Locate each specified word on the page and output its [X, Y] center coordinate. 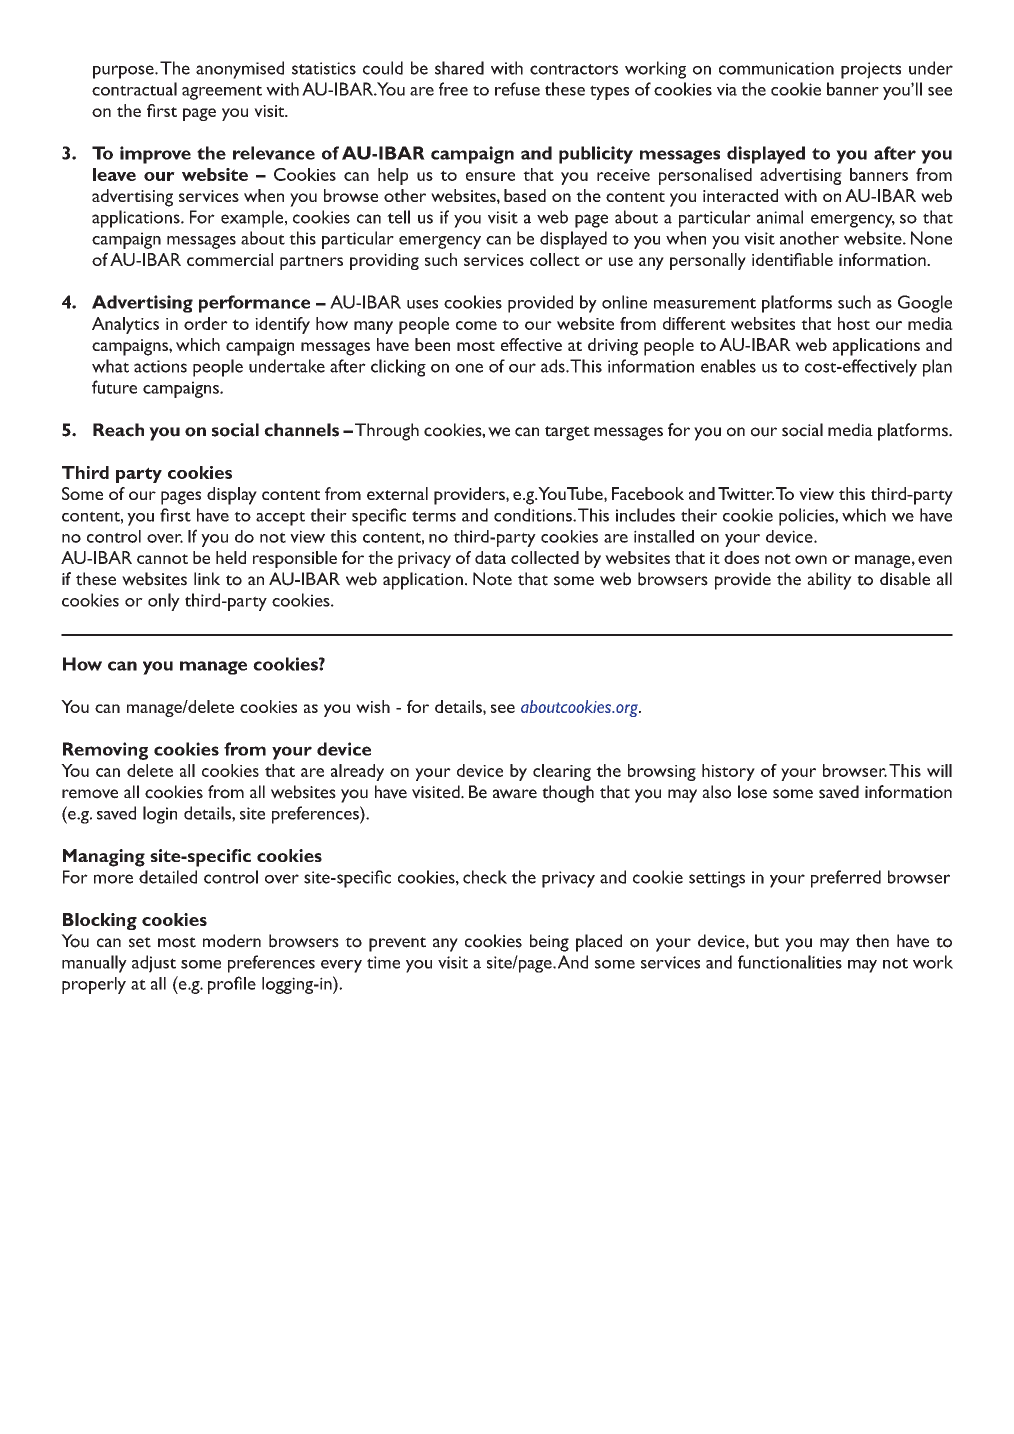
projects [871, 70]
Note [492, 579]
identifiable [792, 259]
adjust [154, 964]
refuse [517, 89]
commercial [230, 259]
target [567, 433]
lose [752, 792]
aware [515, 794]
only [164, 602]
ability [829, 581]
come [476, 325]
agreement [222, 92]
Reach [118, 430]
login [160, 815]
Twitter [746, 493]
